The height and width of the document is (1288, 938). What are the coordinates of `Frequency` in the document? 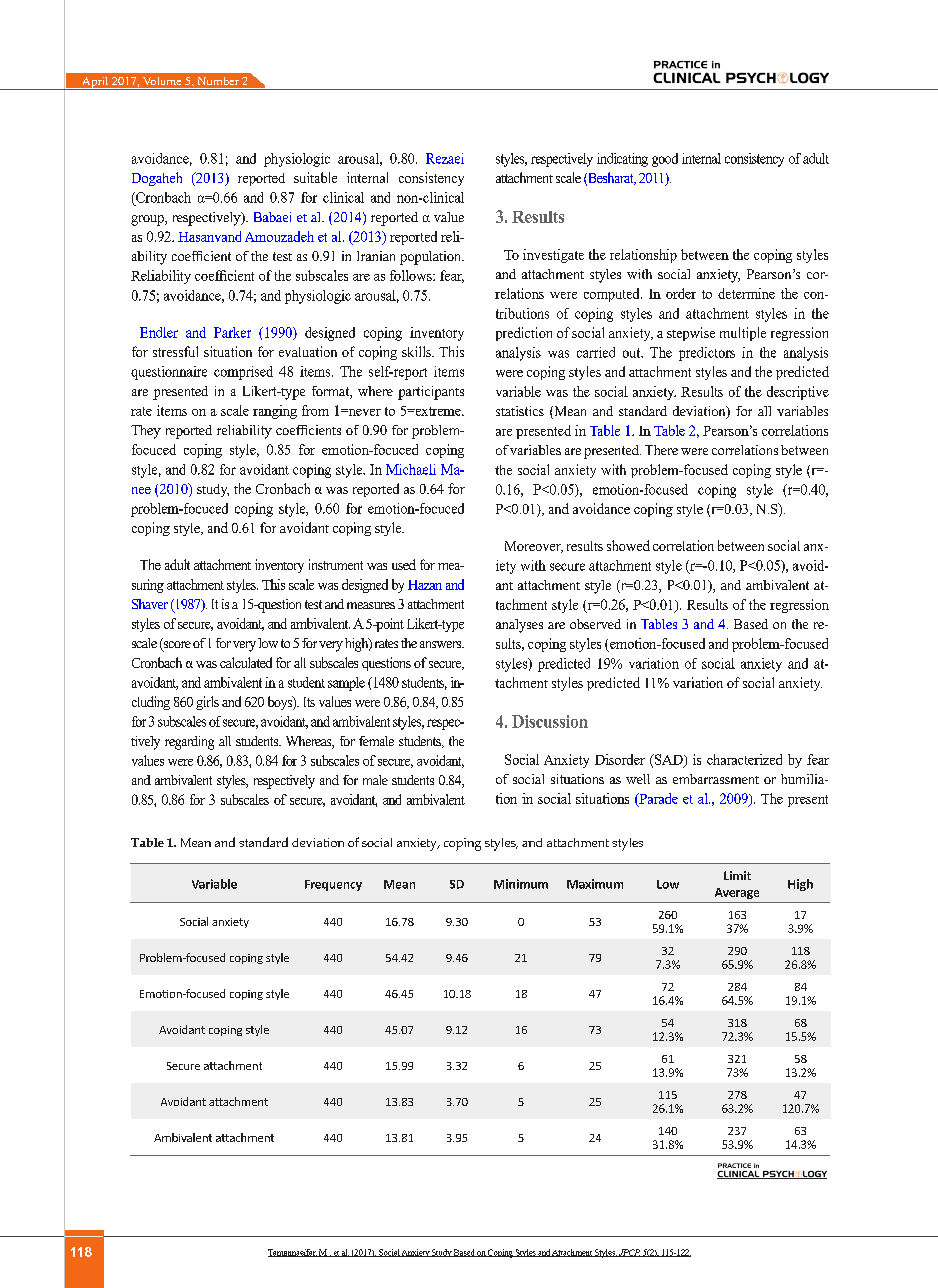 It's located at (333, 885).
